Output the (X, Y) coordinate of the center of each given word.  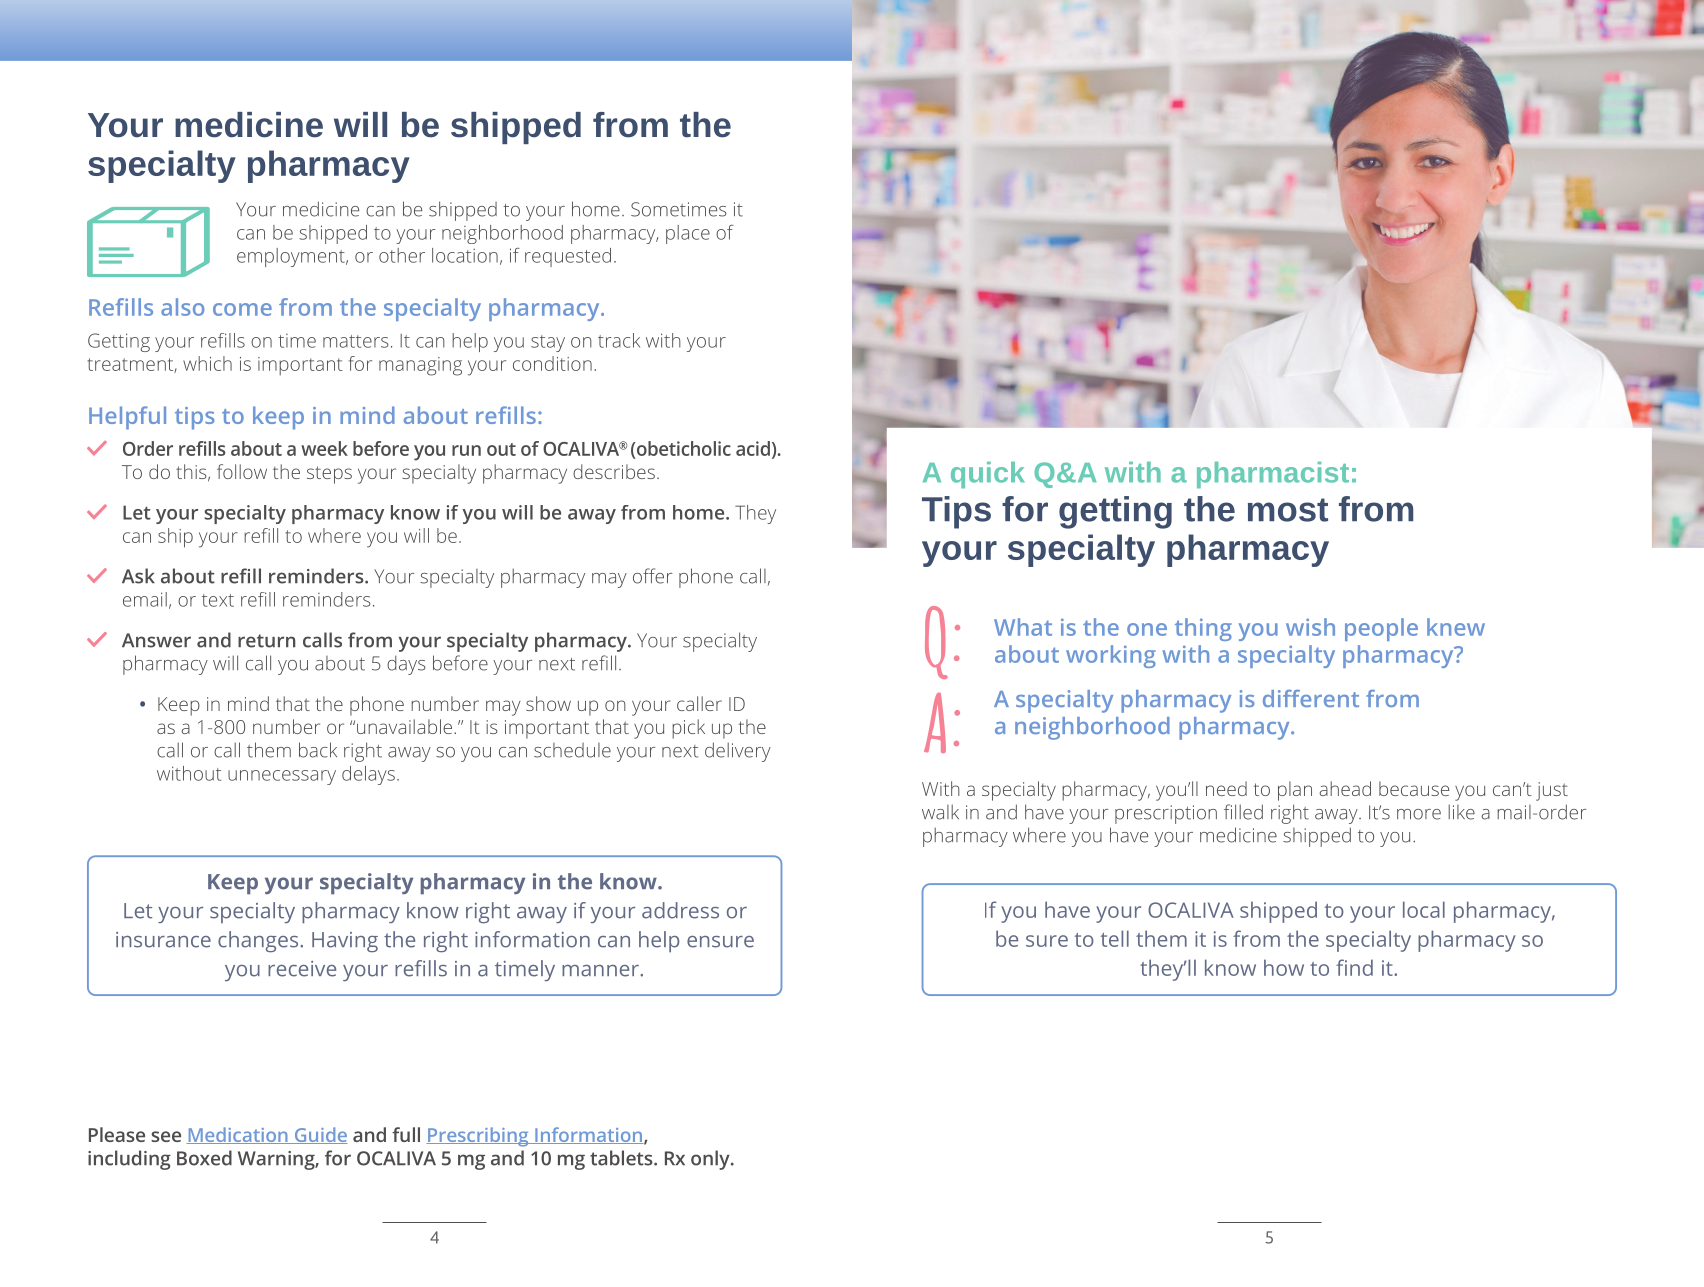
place (688, 234)
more (1419, 814)
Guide (319, 1135)
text (218, 600)
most (1288, 510)
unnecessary (282, 777)
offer (652, 576)
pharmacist (1273, 475)
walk (940, 812)
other (402, 255)
